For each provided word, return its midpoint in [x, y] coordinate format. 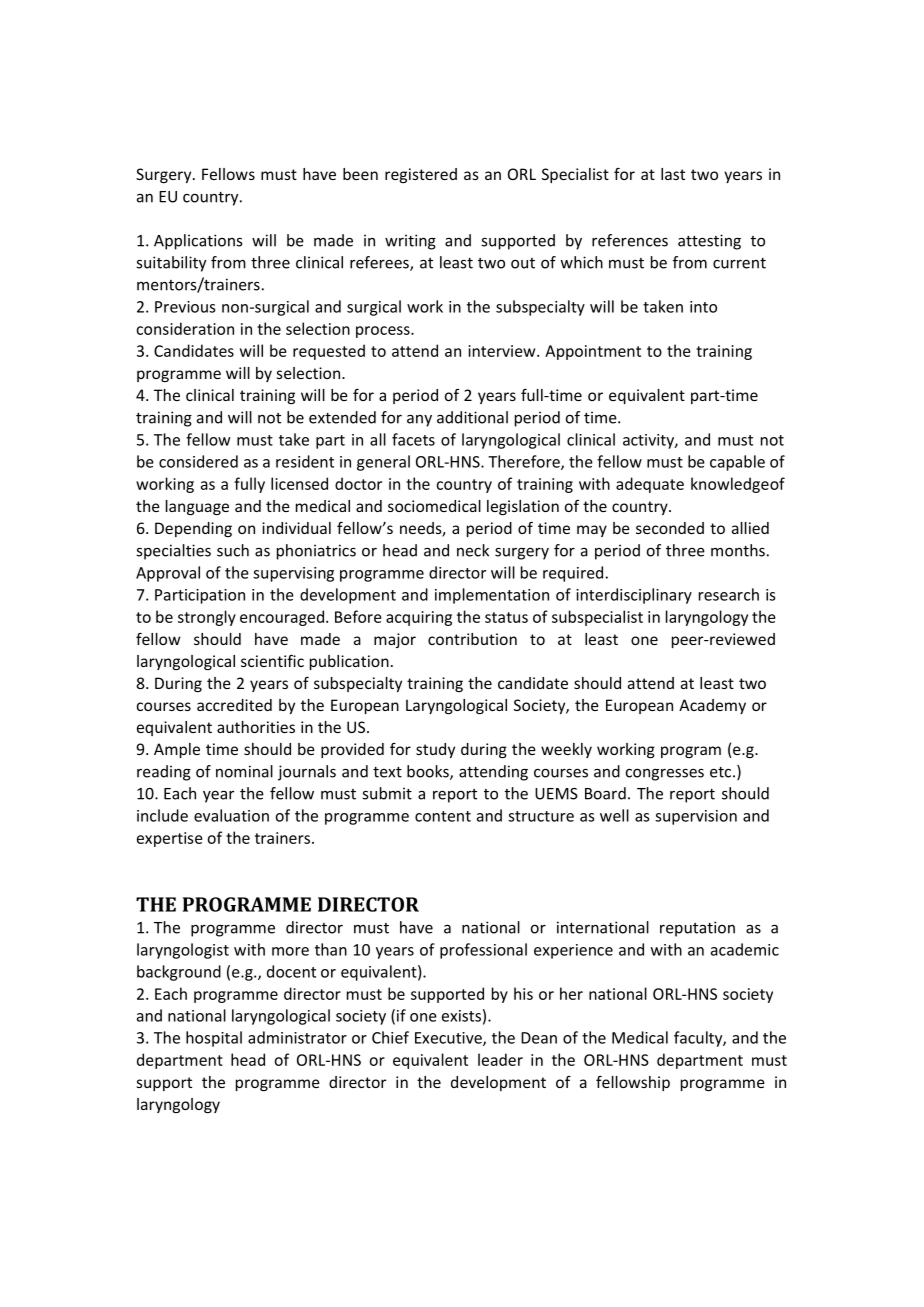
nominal [244, 771]
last [673, 174]
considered [198, 461]
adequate [650, 485]
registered [421, 175]
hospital [214, 1039]
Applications [198, 242]
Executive [449, 1039]
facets [413, 439]
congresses [665, 774]
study [435, 750]
